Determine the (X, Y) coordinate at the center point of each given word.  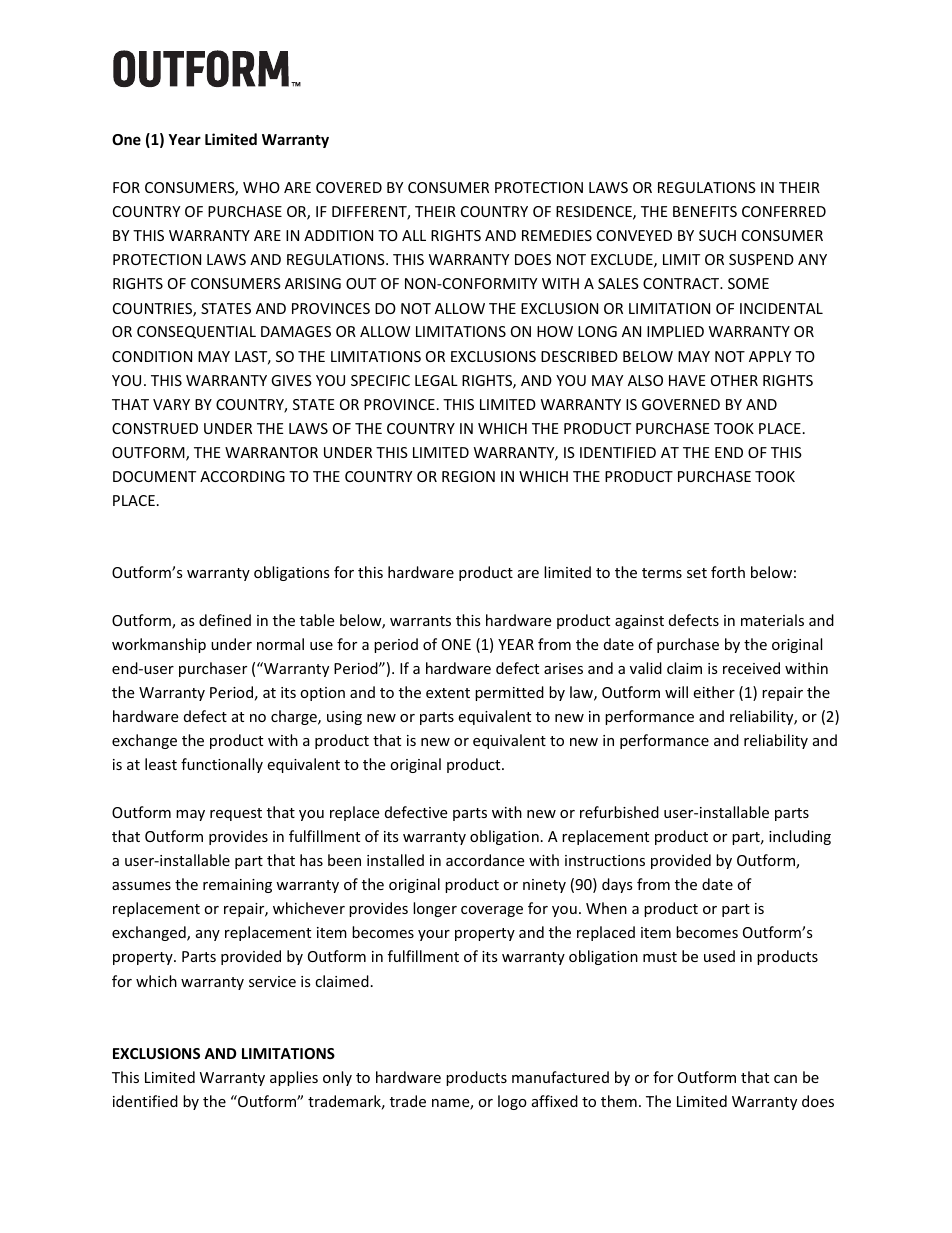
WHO (261, 187)
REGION (468, 476)
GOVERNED (681, 404)
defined (225, 620)
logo (512, 1102)
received (751, 668)
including (800, 837)
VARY (171, 404)
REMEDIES (557, 235)
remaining (237, 886)
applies (294, 1078)
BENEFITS (705, 211)
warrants (420, 621)
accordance (485, 860)
